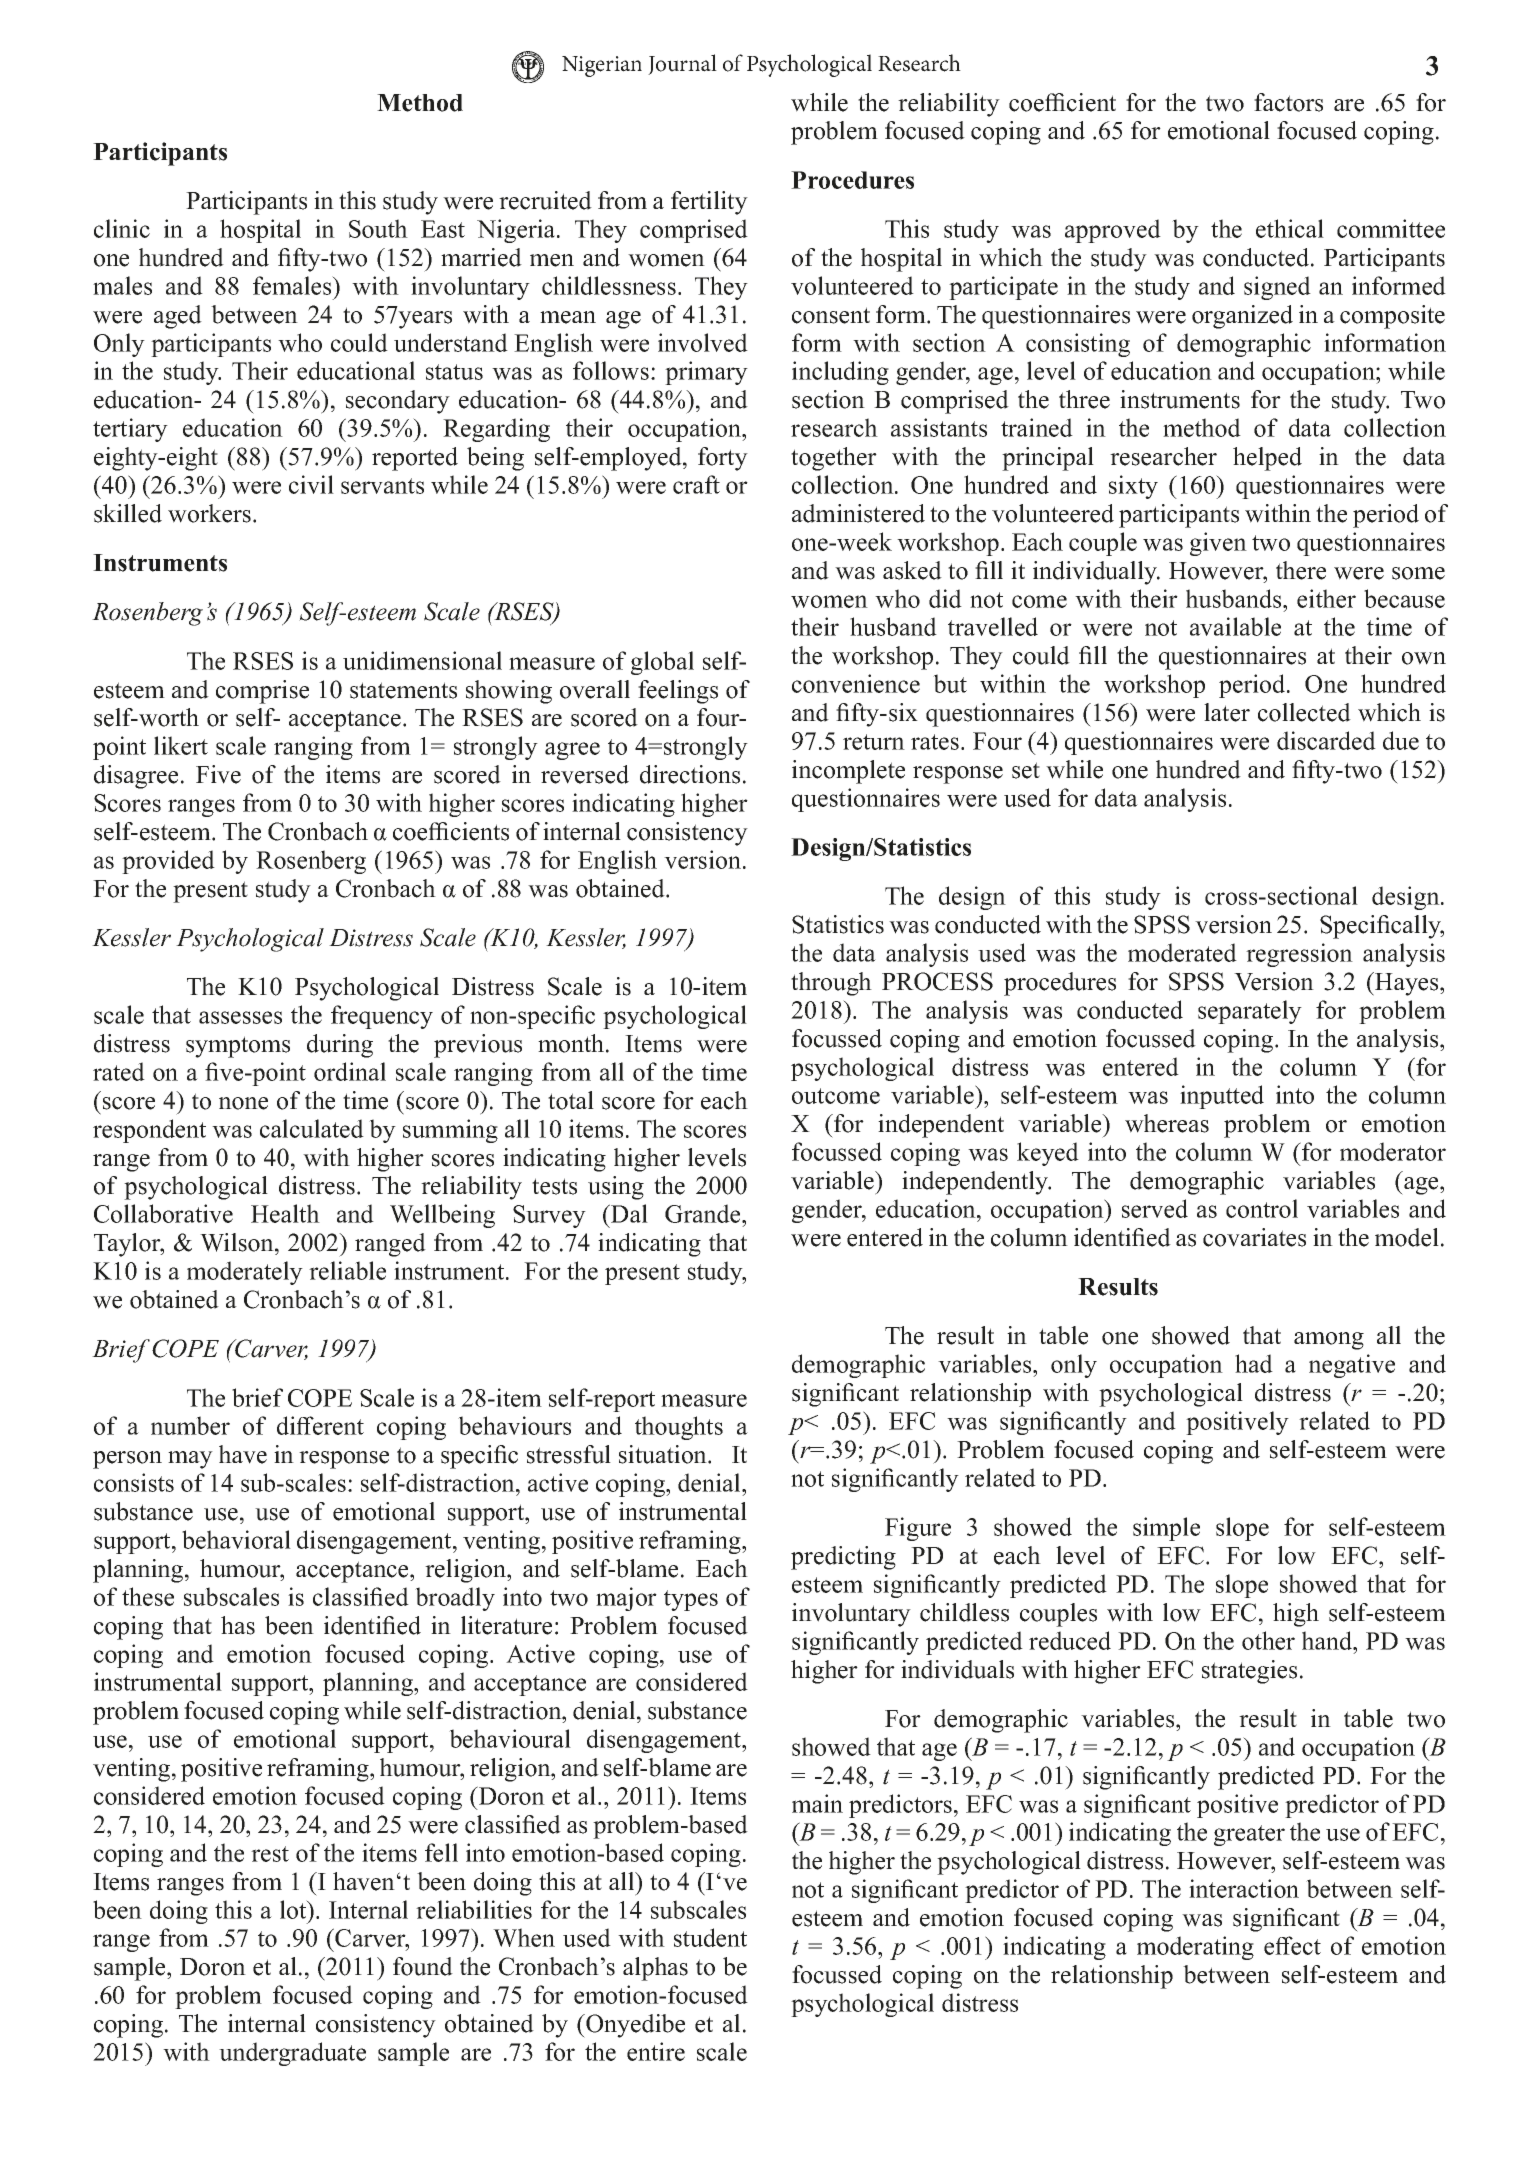 Image resolution: width=1539 pixels, height=2177 pixels. What do you see at coordinates (1222, 1097) in the image?
I see `inputted` at bounding box center [1222, 1097].
